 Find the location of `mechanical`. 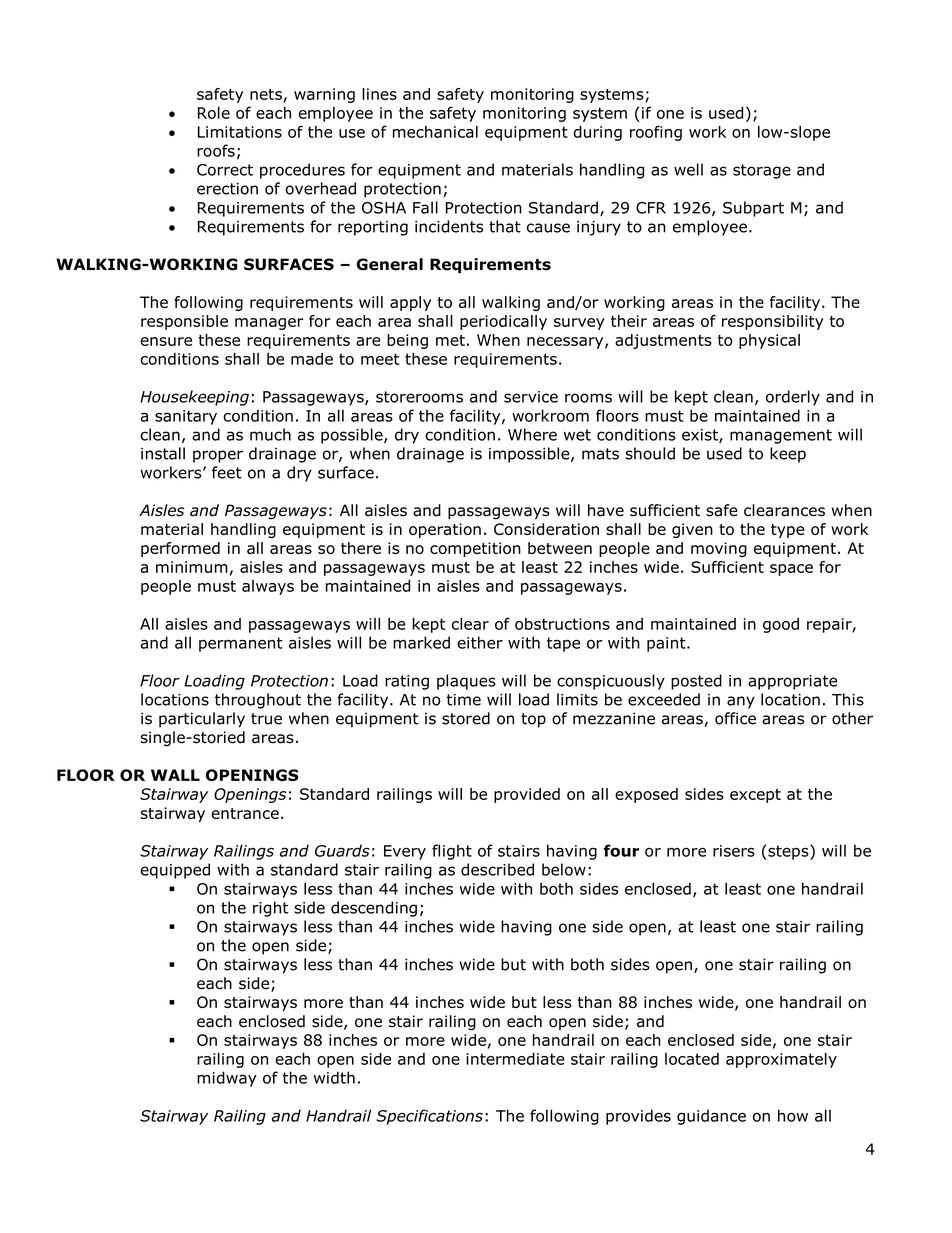

mechanical is located at coordinates (435, 132).
